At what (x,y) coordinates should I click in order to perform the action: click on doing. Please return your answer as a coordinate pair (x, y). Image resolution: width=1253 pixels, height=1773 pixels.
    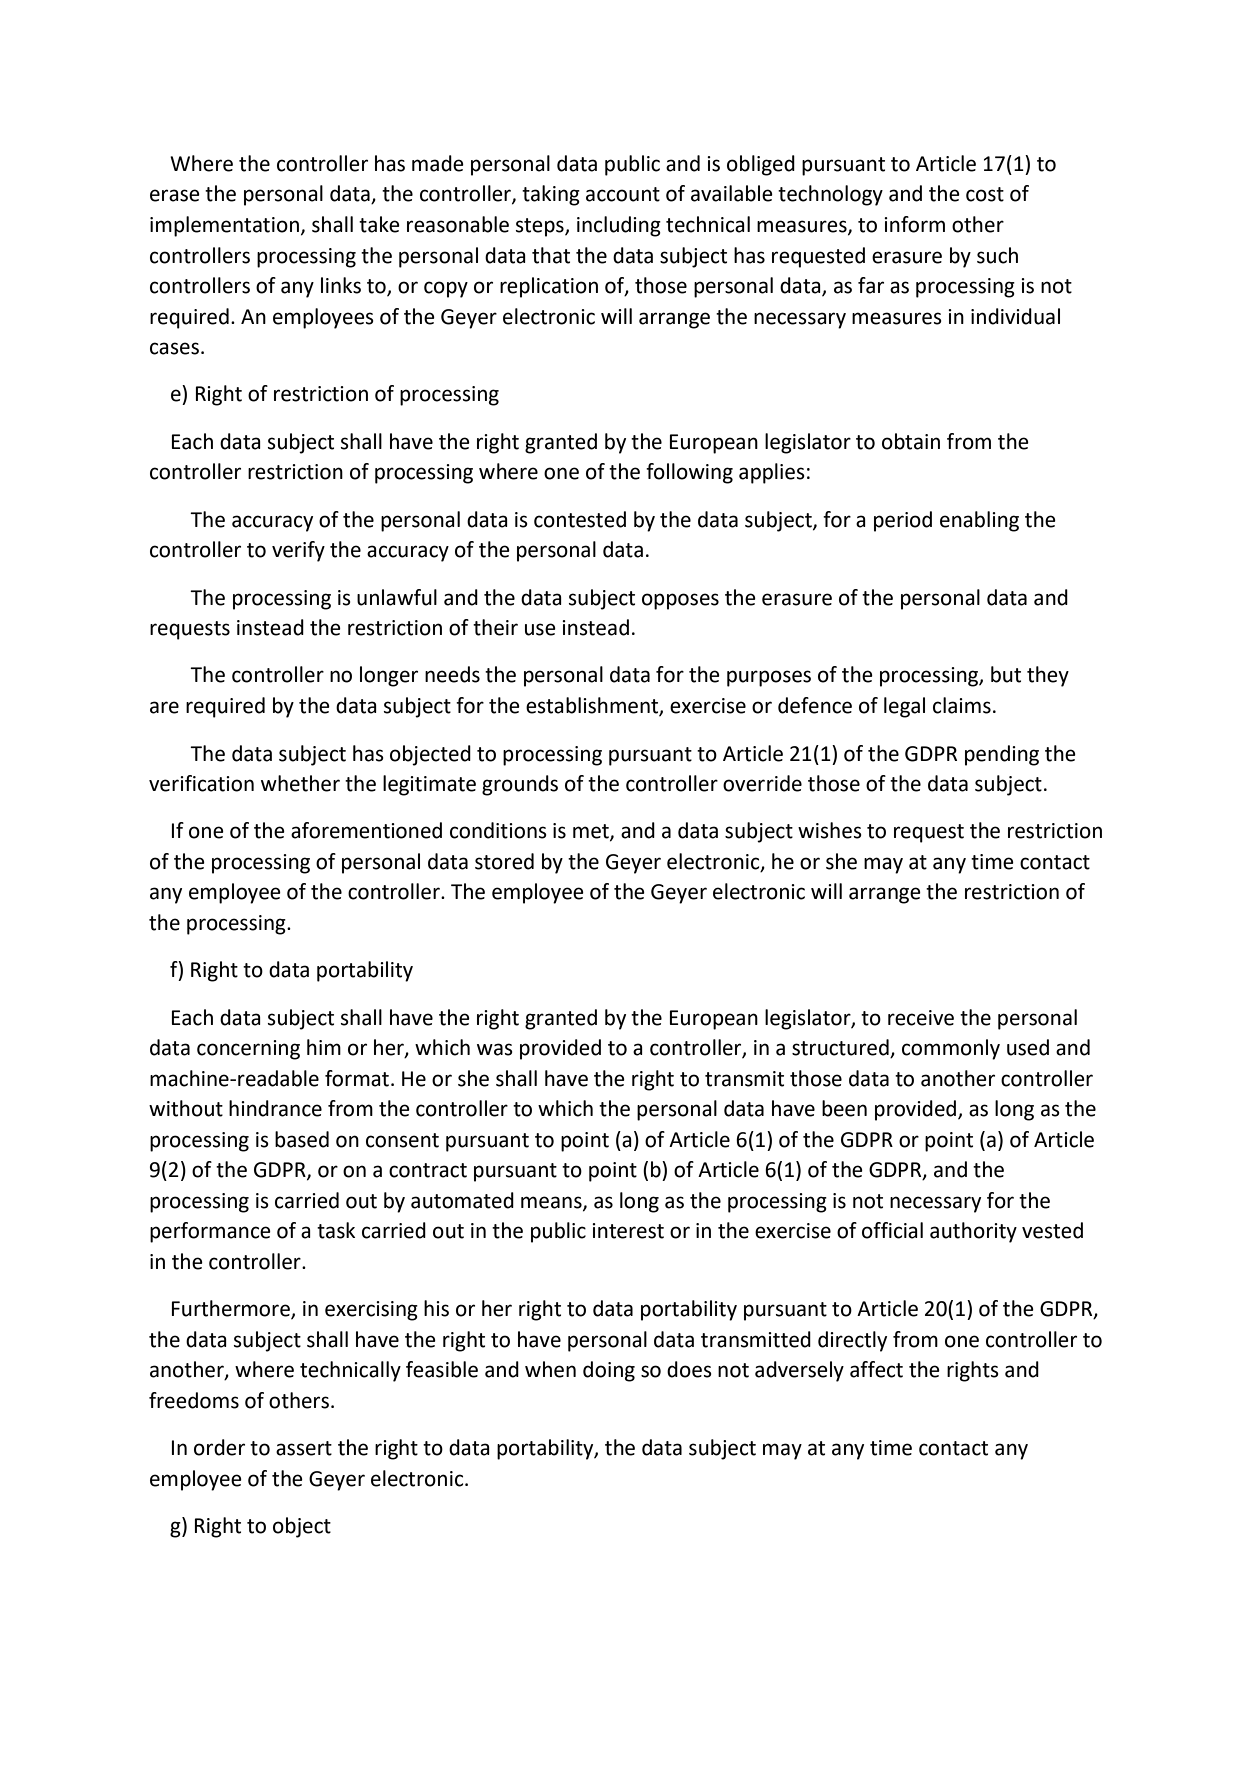
    Looking at the image, I should click on (609, 1371).
